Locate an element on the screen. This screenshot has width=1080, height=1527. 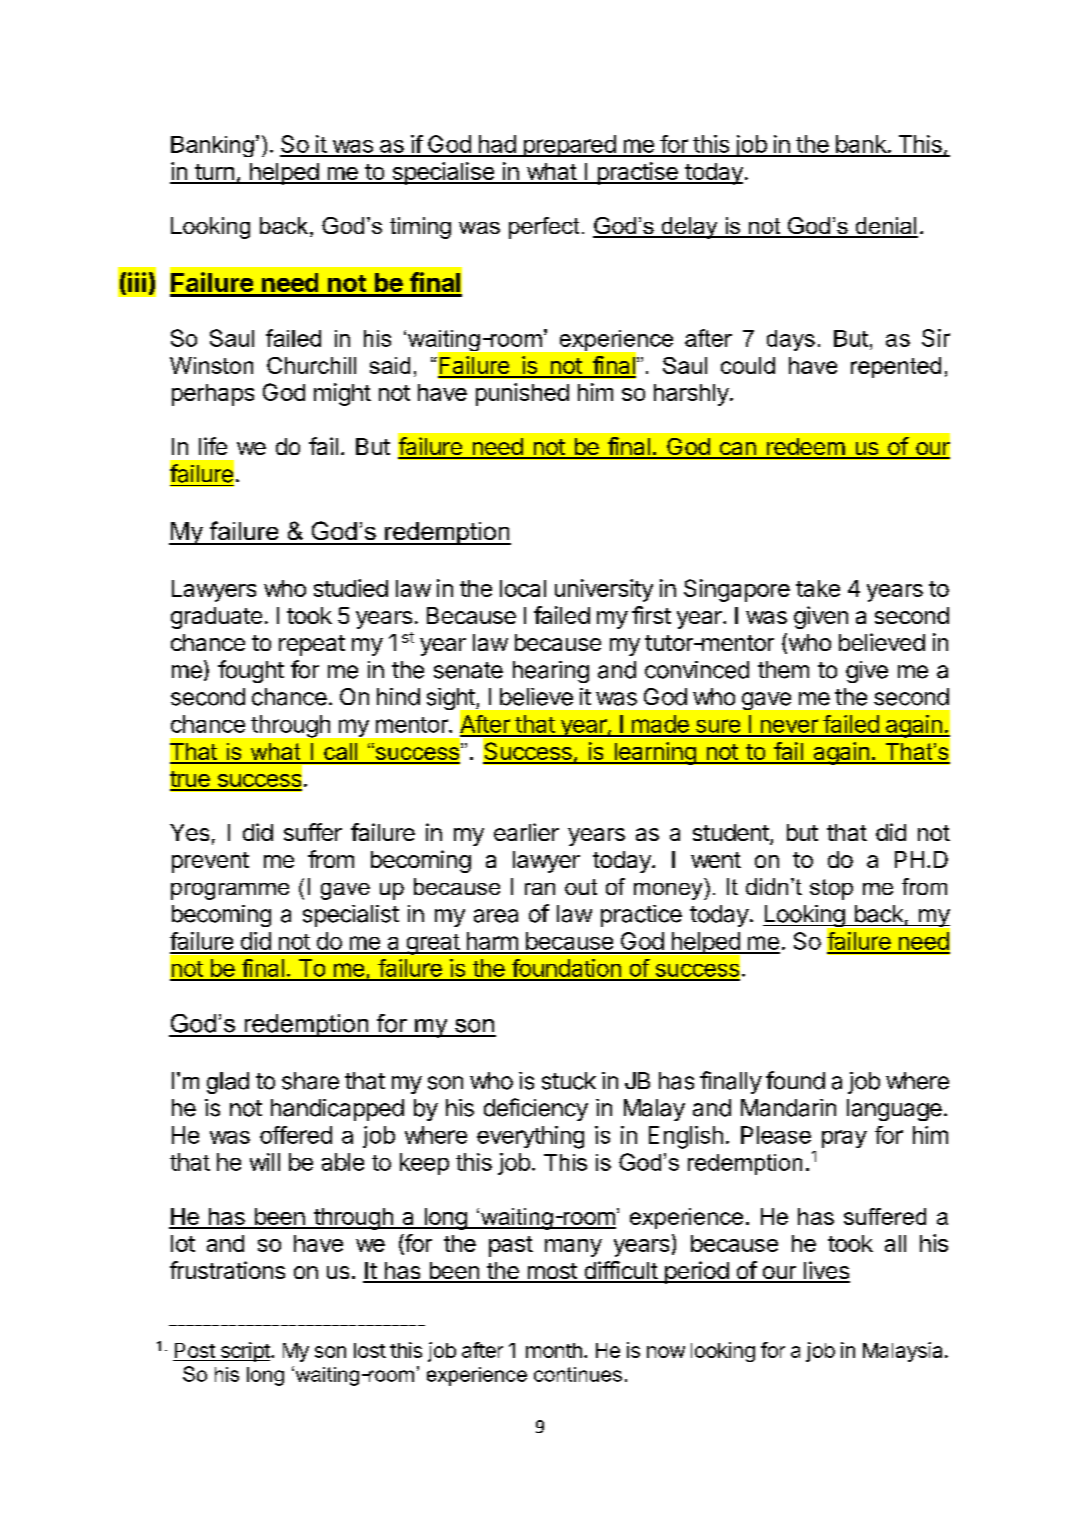
script is located at coordinates (245, 1352).
